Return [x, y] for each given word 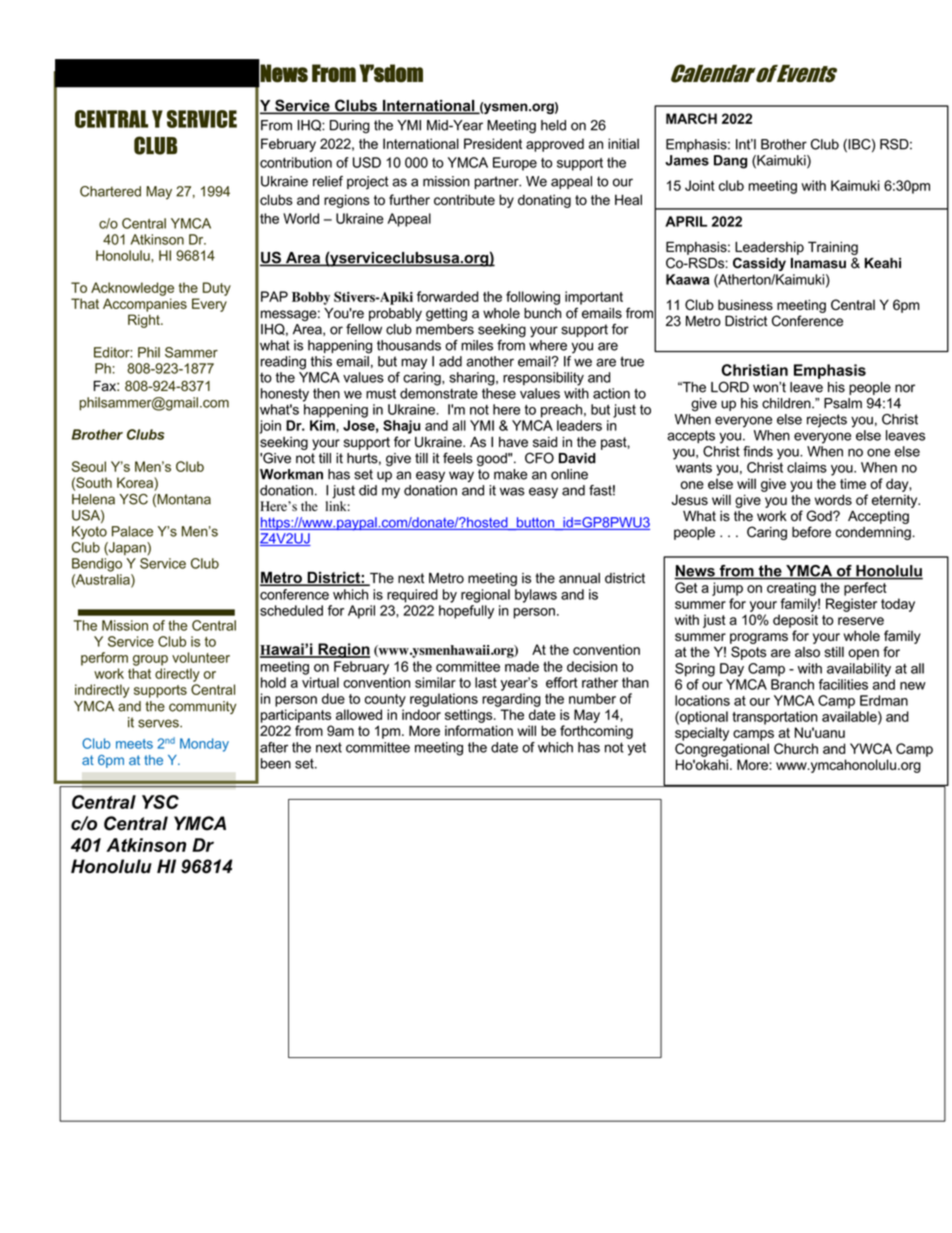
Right [145, 321]
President [493, 143]
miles [477, 345]
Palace [132, 531]
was [512, 491]
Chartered [110, 191]
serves [159, 723]
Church [796, 748]
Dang [730, 162]
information [479, 730]
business [745, 304]
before [811, 532]
